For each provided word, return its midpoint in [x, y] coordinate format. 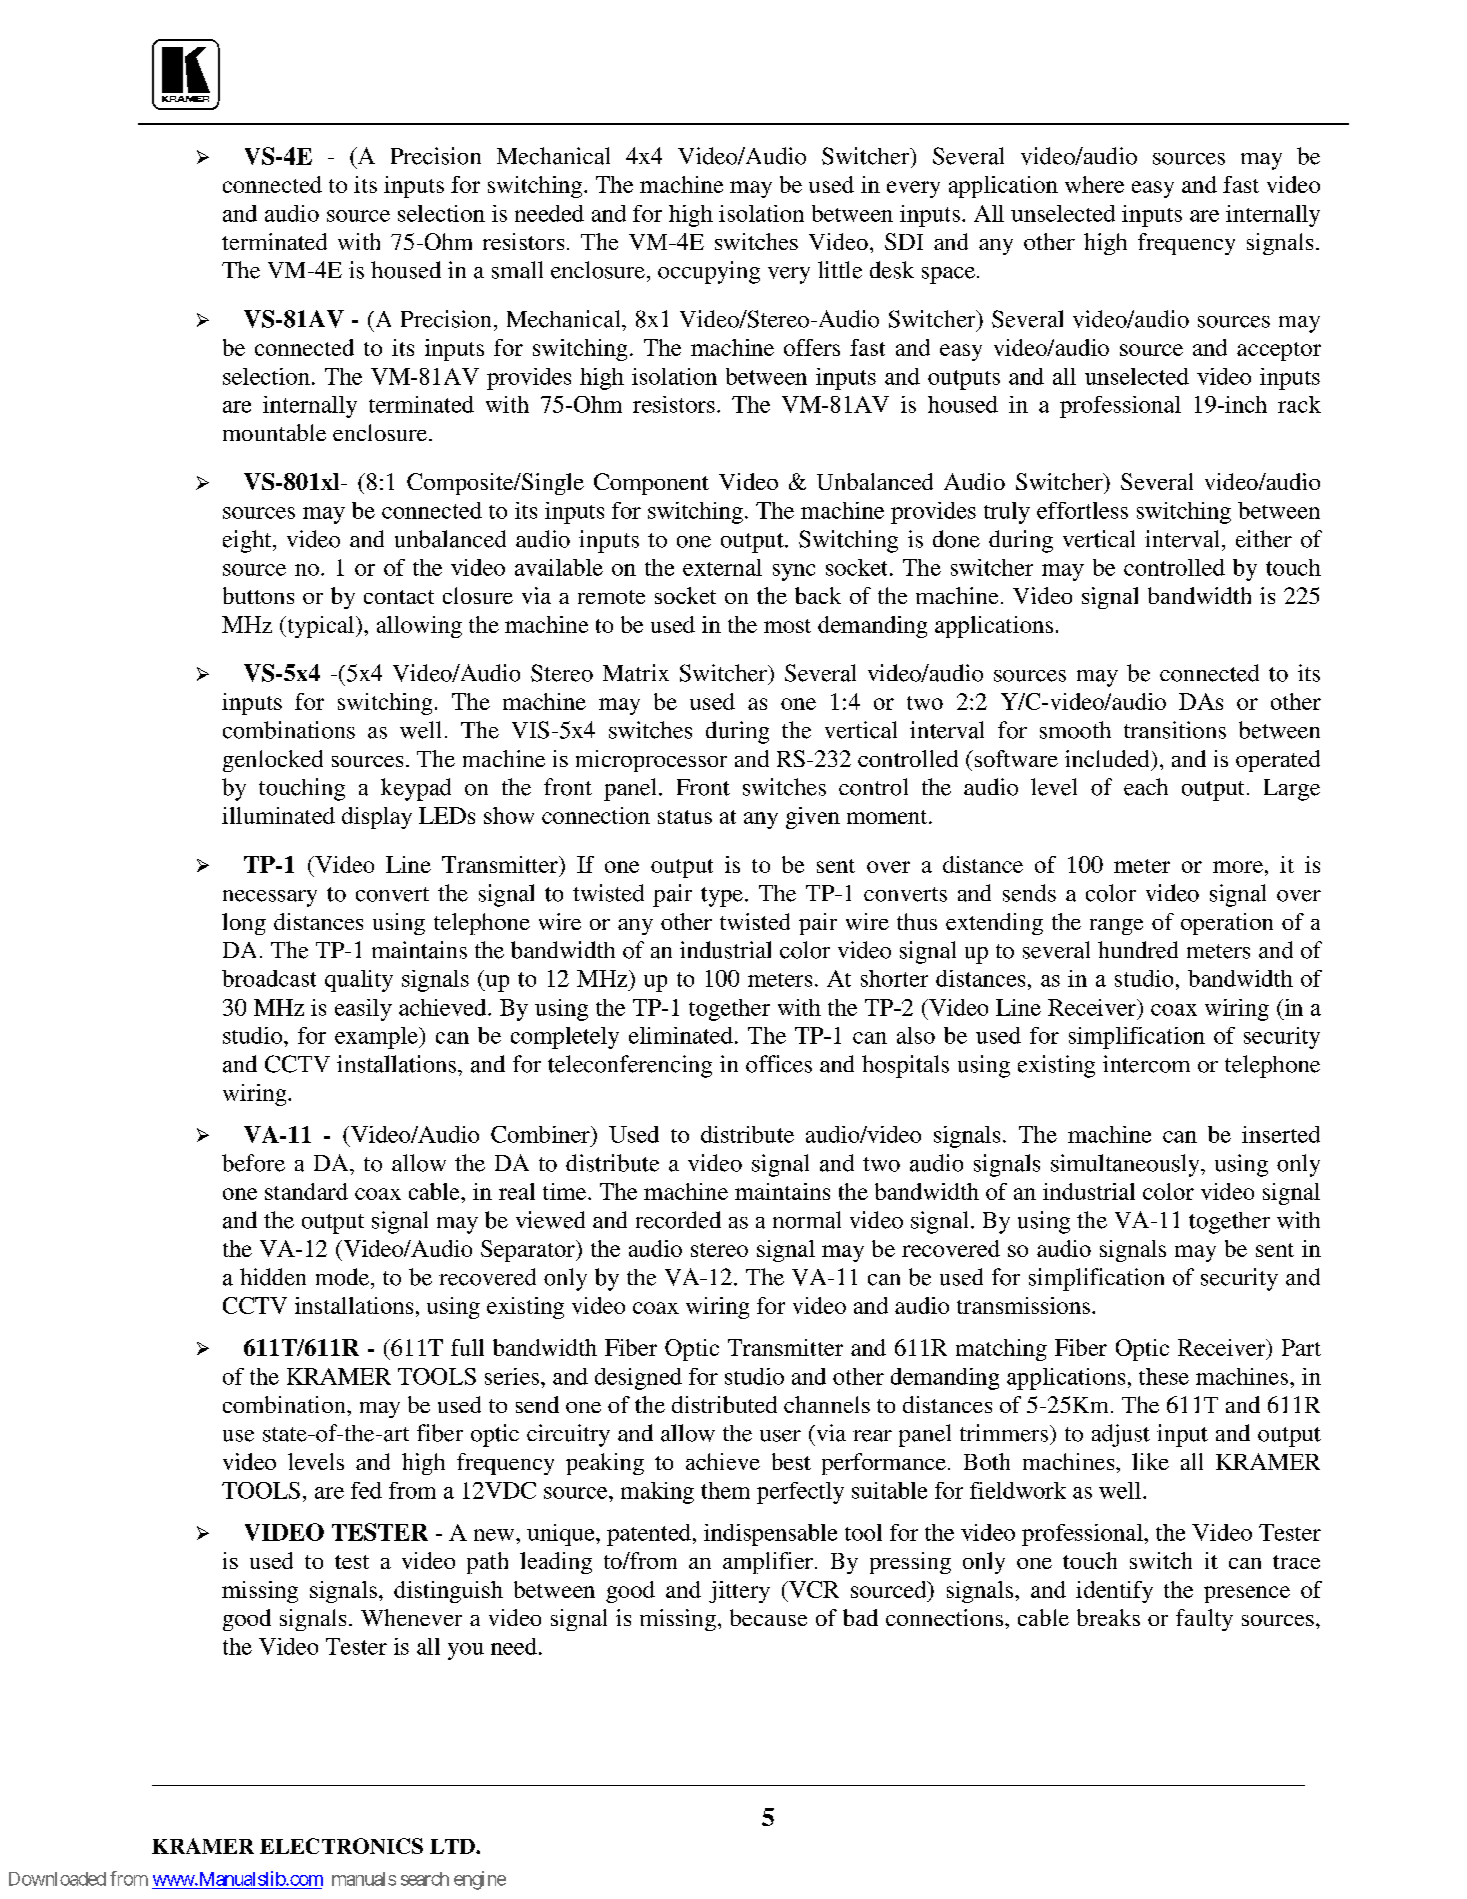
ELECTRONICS [341, 1846]
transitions [1175, 730]
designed [638, 1379]
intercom [1146, 1064]
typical [321, 627]
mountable [274, 432]
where [1094, 184]
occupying [709, 272]
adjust [1121, 1435]
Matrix [636, 673]
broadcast [269, 978]
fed [366, 1490]
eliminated [681, 1035]
